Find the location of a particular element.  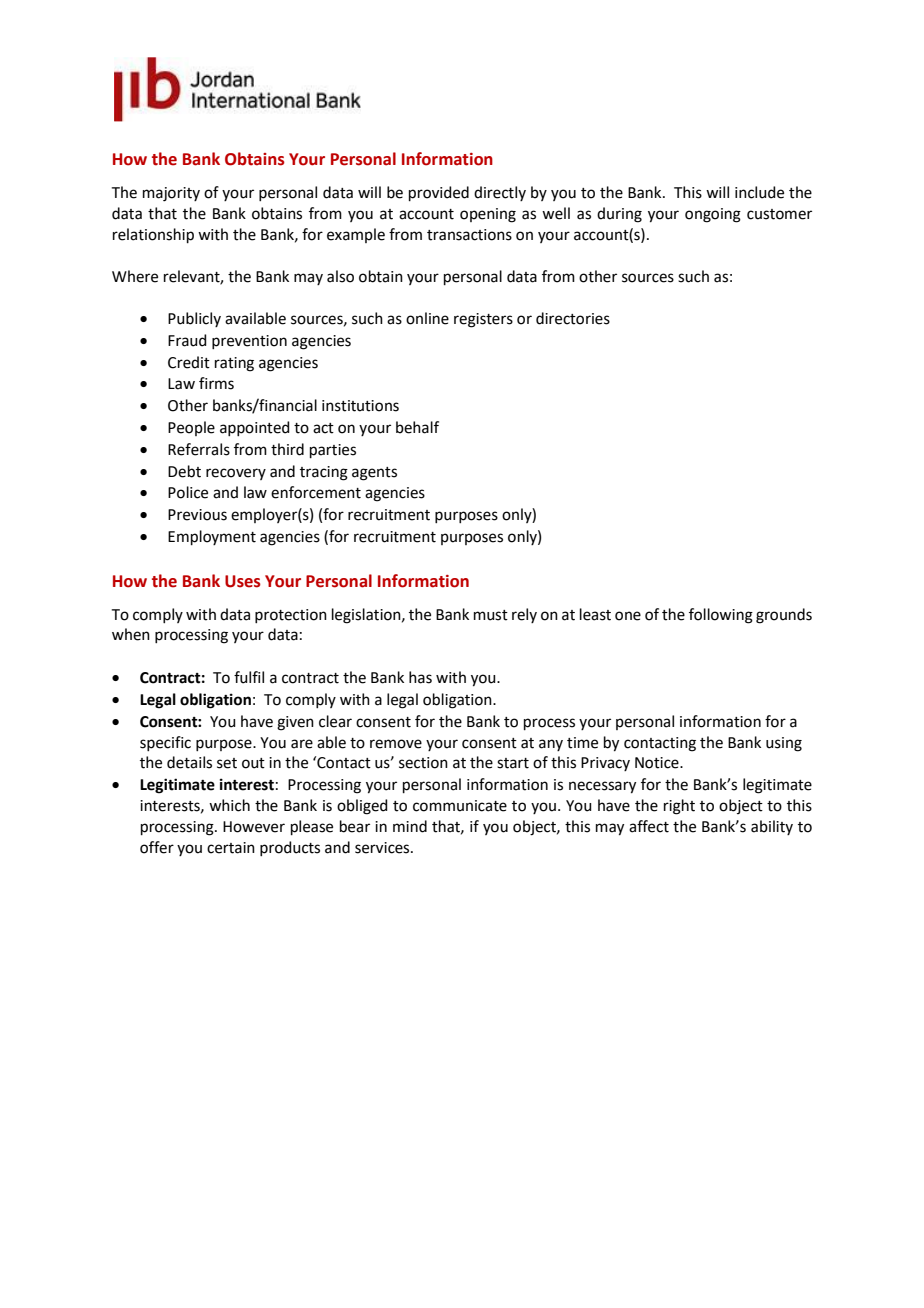

certain is located at coordinates (231, 848).
